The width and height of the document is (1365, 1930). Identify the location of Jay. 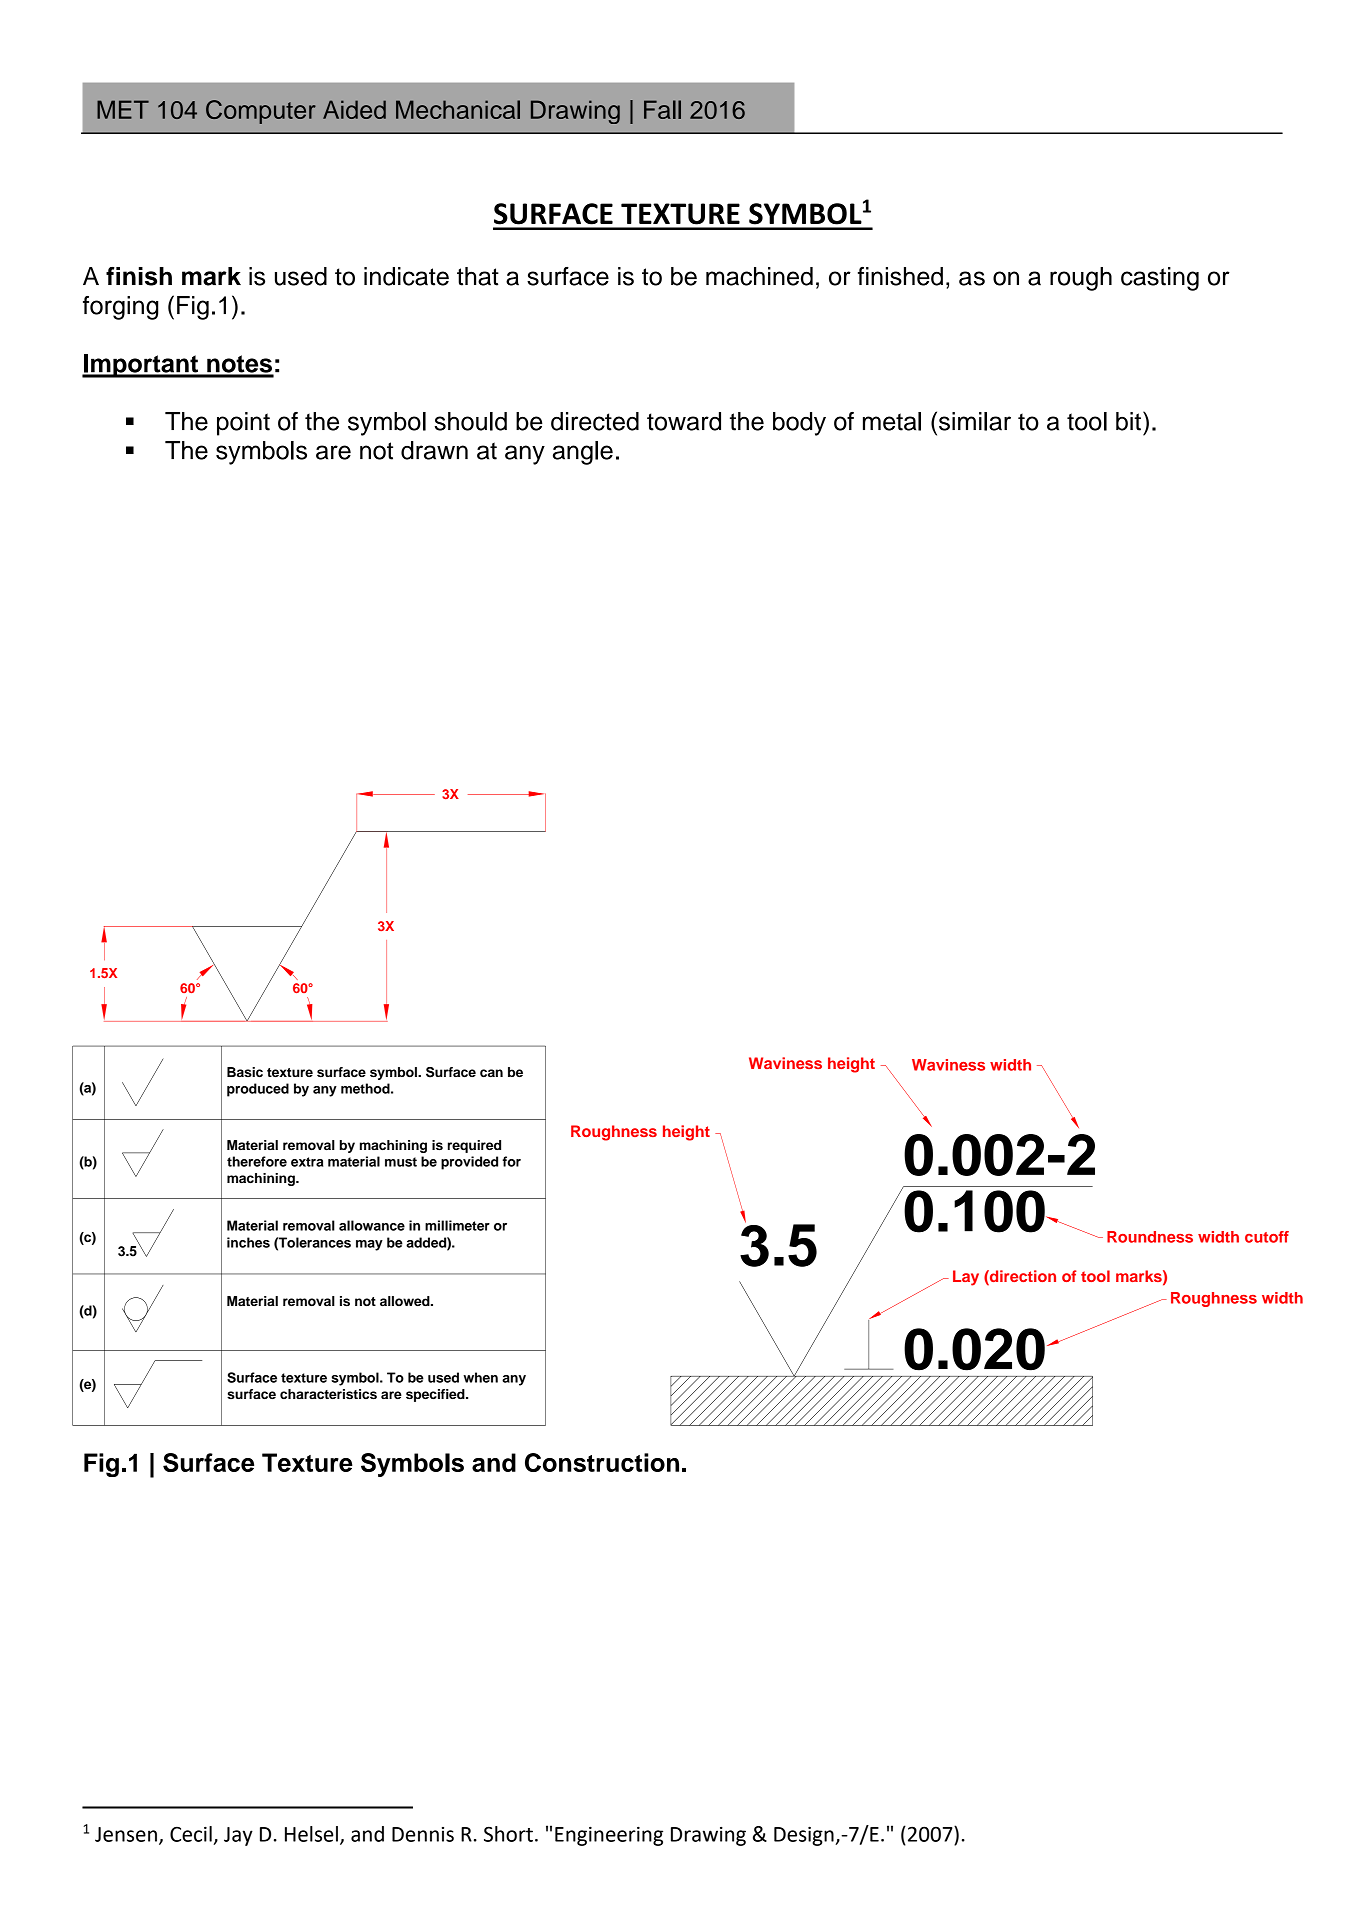
(238, 1836).
